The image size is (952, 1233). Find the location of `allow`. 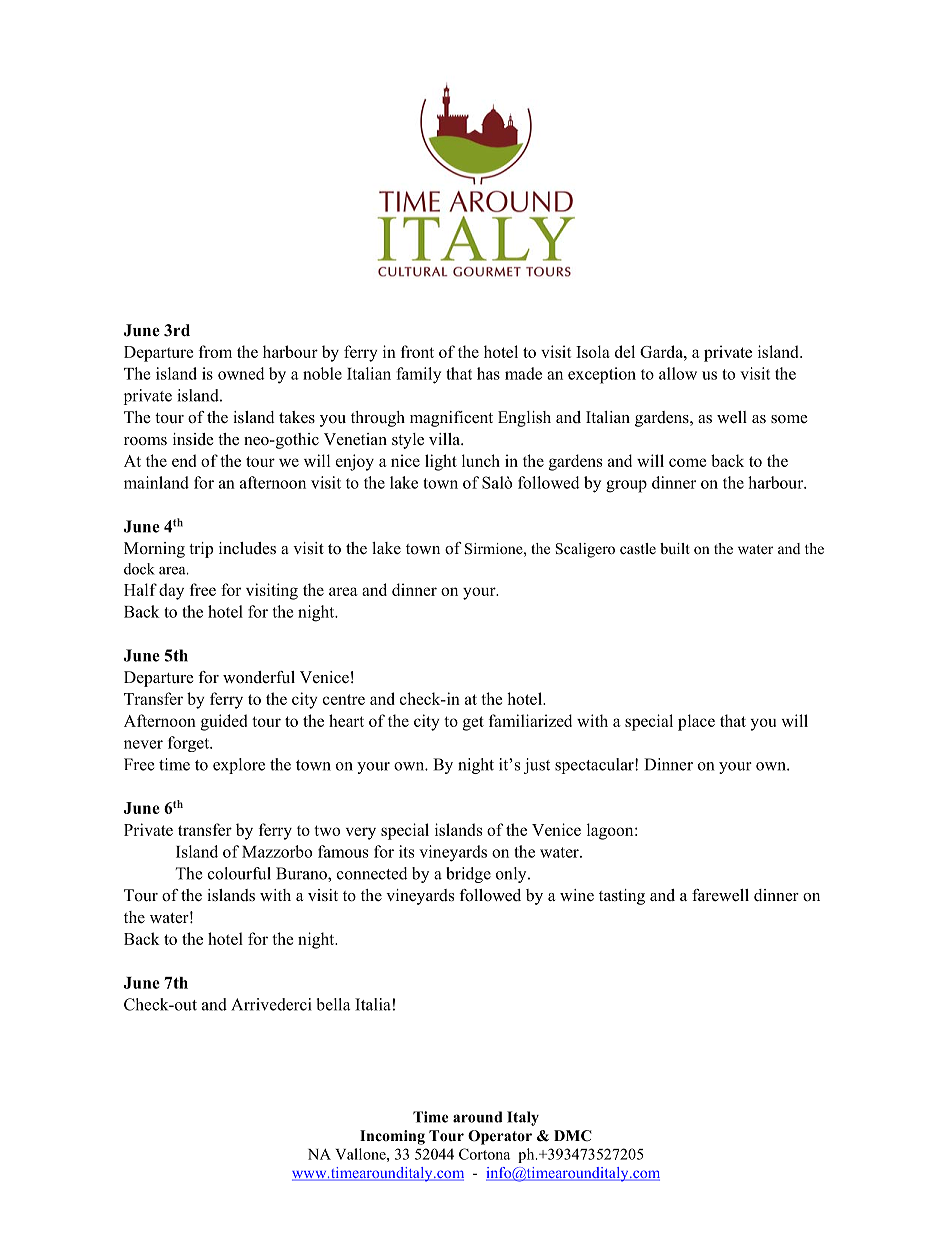

allow is located at coordinates (678, 373).
